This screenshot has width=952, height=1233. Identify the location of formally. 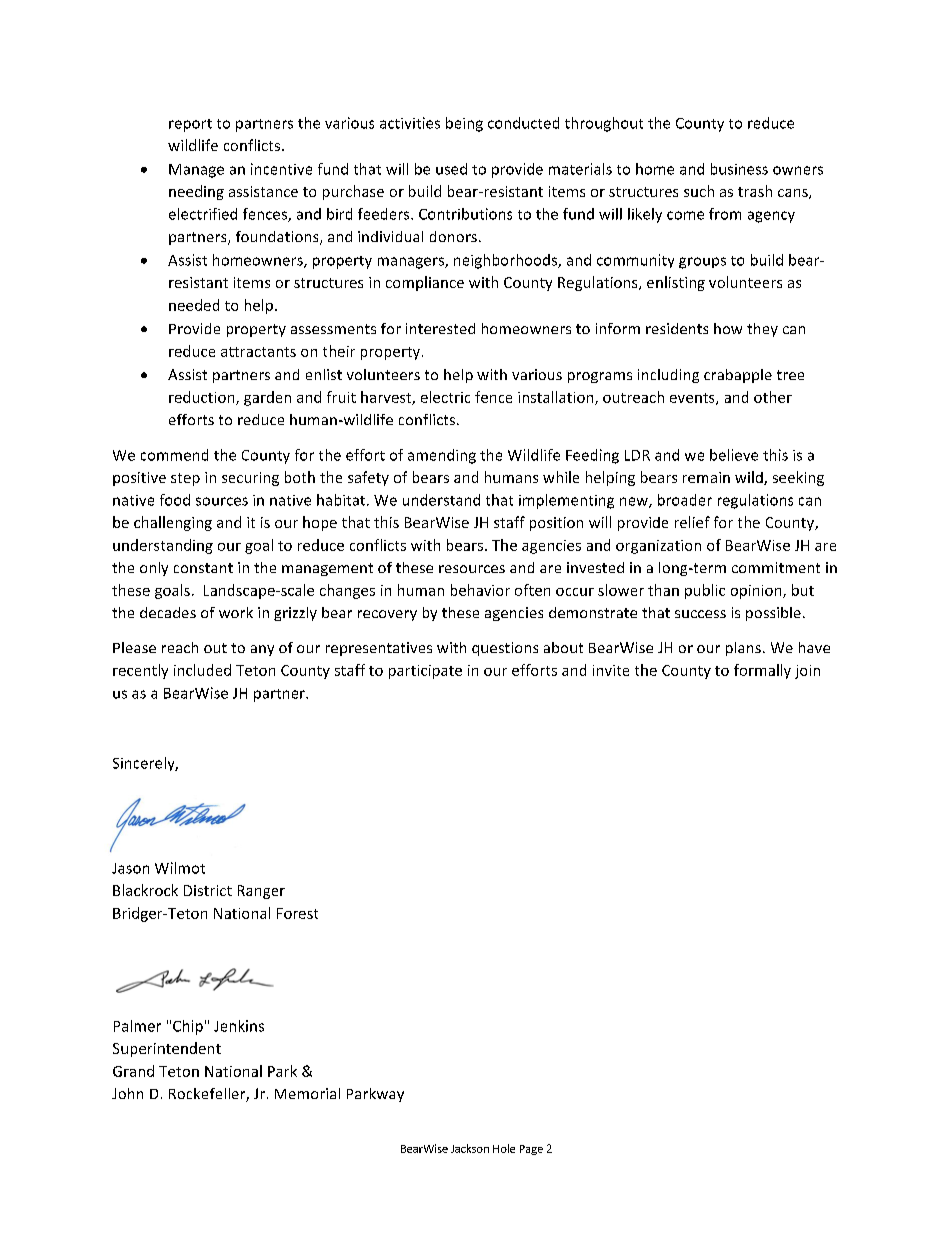
(762, 671).
